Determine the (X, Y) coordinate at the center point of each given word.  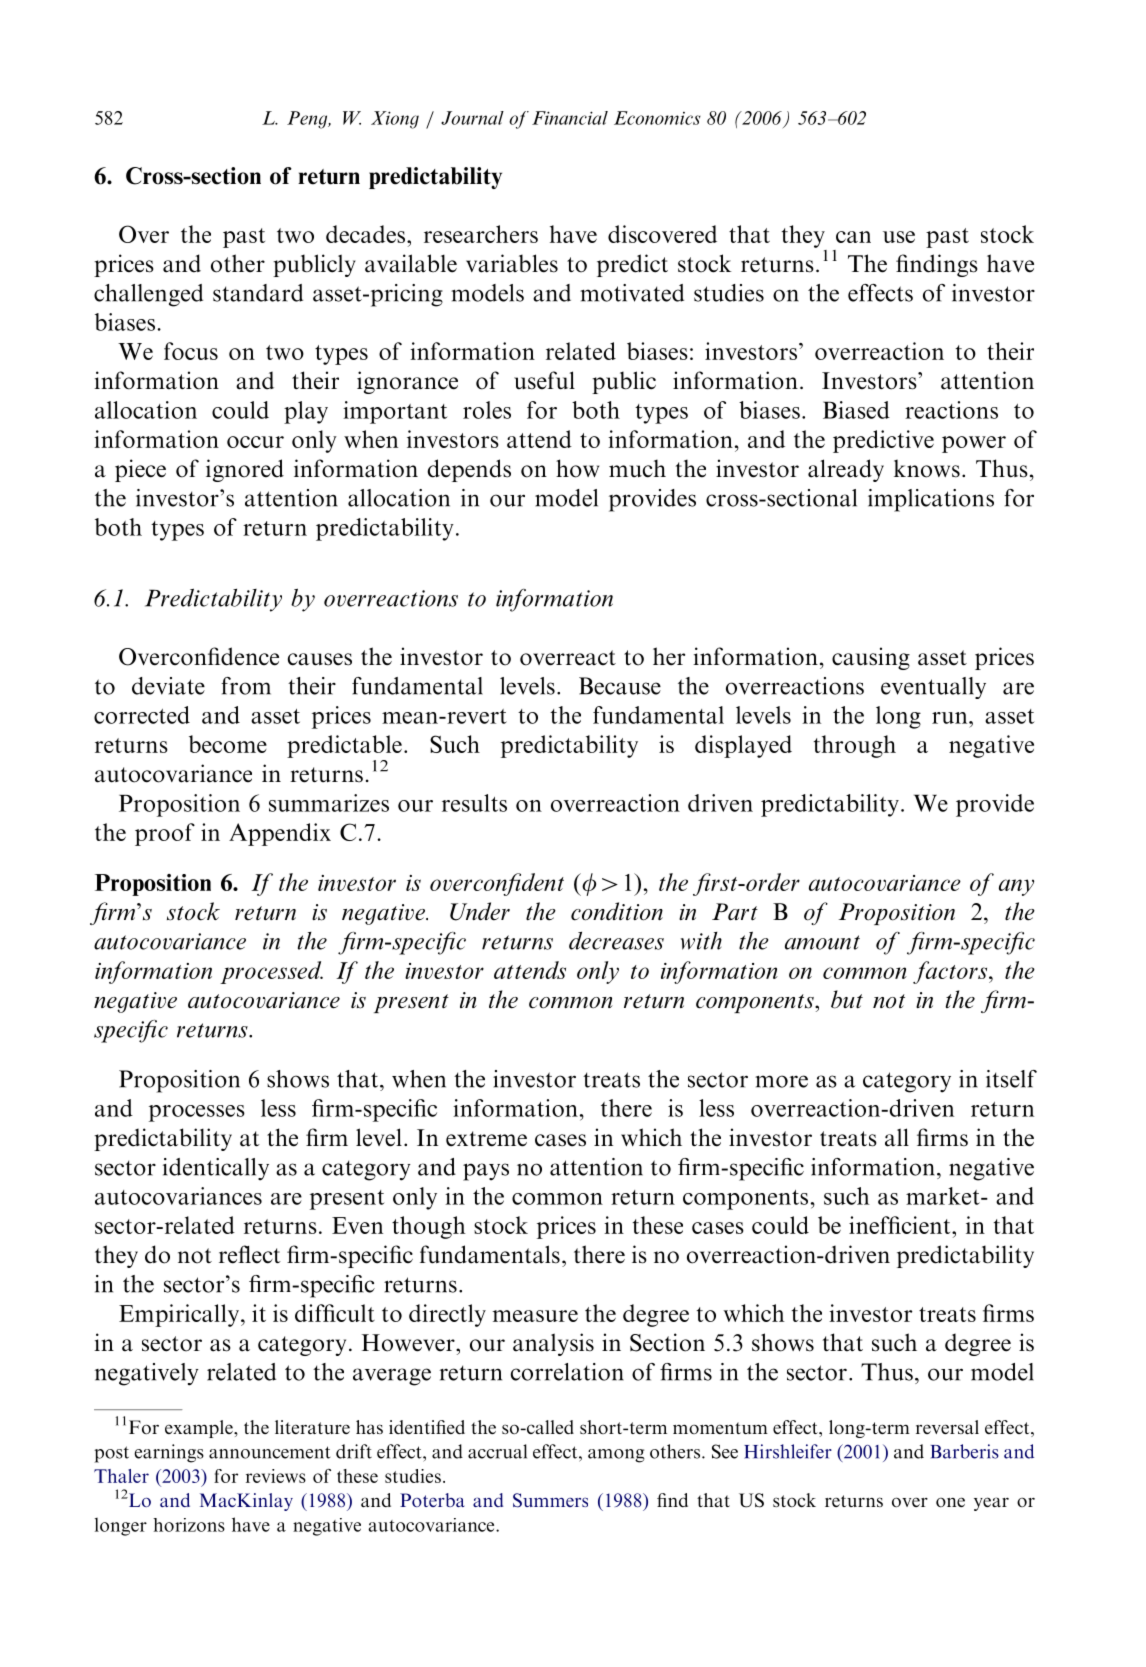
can (853, 237)
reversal (947, 1427)
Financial (570, 118)
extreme (486, 1139)
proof (165, 834)
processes (197, 1113)
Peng (308, 120)
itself (1011, 1079)
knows (927, 468)
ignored (245, 470)
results (474, 803)
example (200, 1429)
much (637, 468)
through (855, 746)
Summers (550, 1500)
